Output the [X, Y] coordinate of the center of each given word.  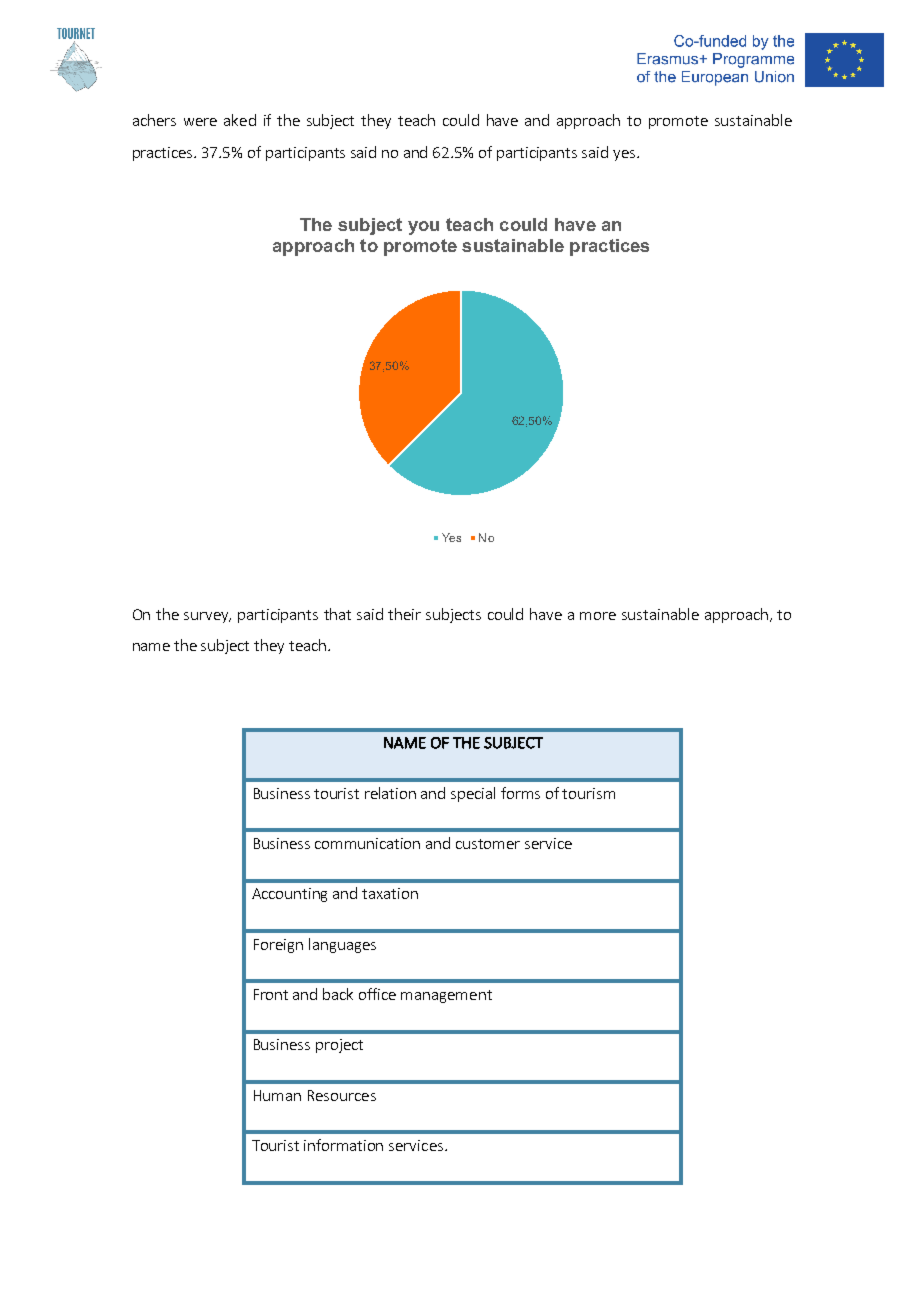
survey [207, 617]
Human [277, 1095]
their [404, 614]
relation [390, 793]
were [200, 122]
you [423, 228]
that [337, 614]
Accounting [289, 895]
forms [520, 793]
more [598, 616]
